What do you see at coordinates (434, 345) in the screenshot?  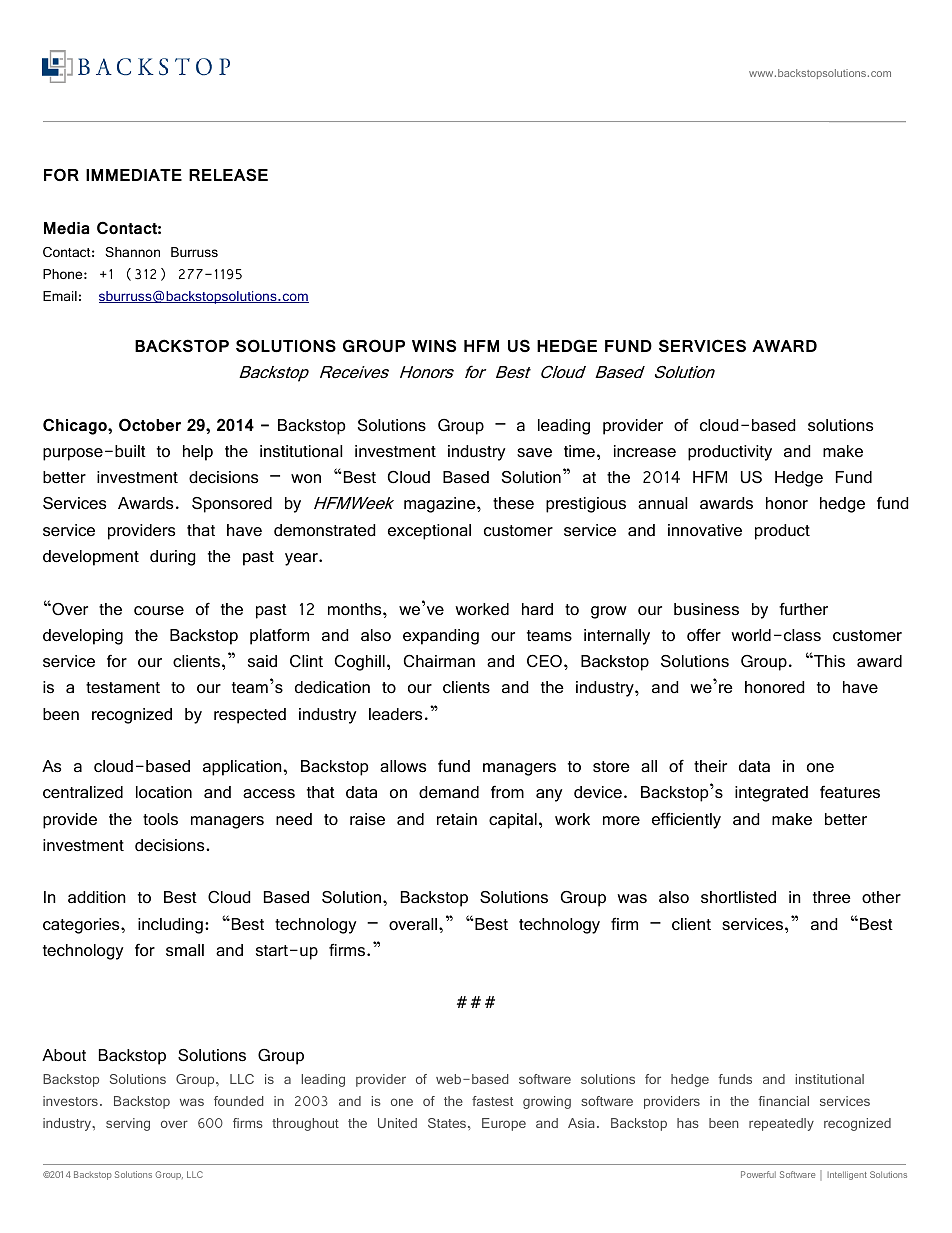 I see `WINS` at bounding box center [434, 345].
